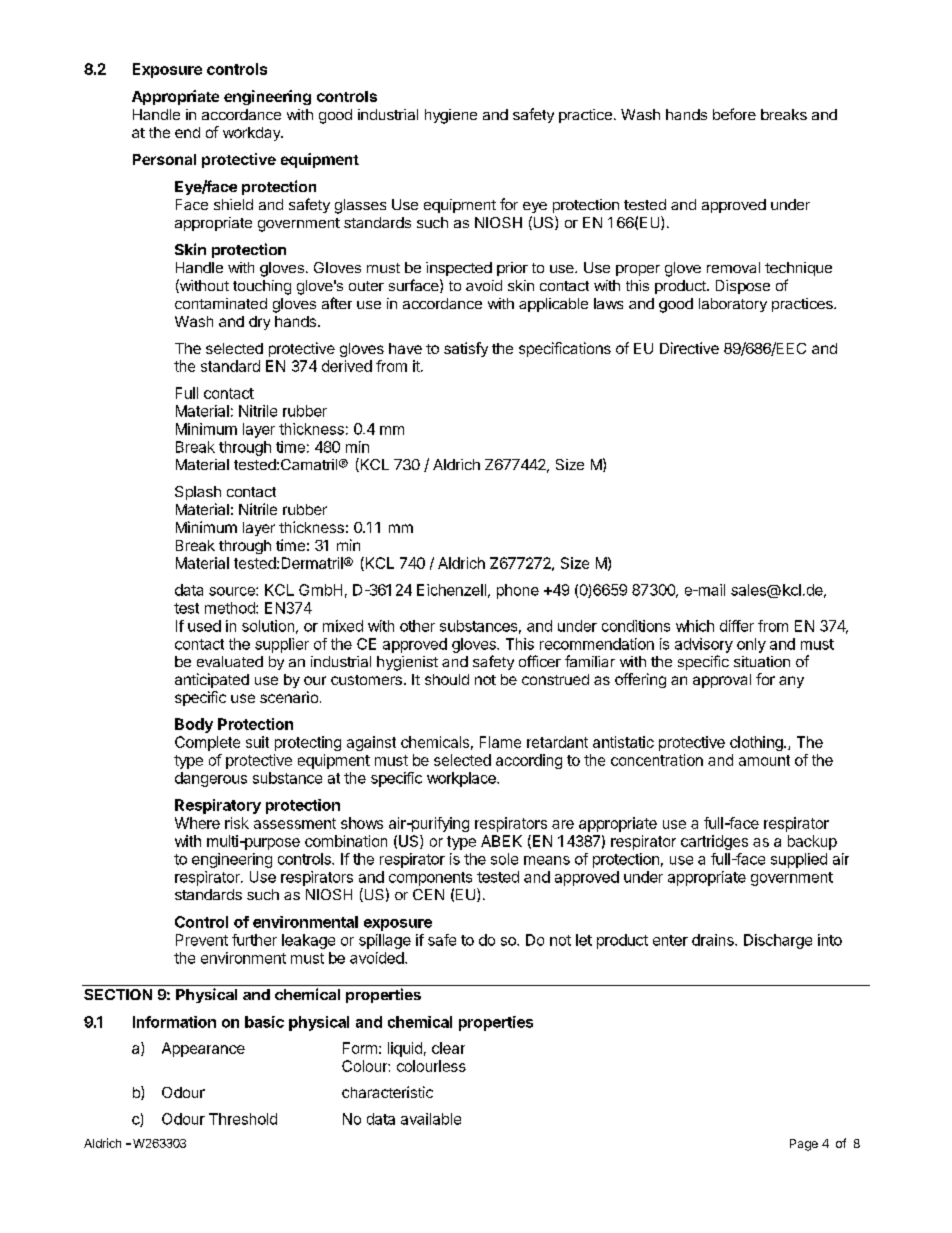 This screenshot has width=952, height=1233. What do you see at coordinates (243, 1119) in the screenshot?
I see `Threshold` at bounding box center [243, 1119].
